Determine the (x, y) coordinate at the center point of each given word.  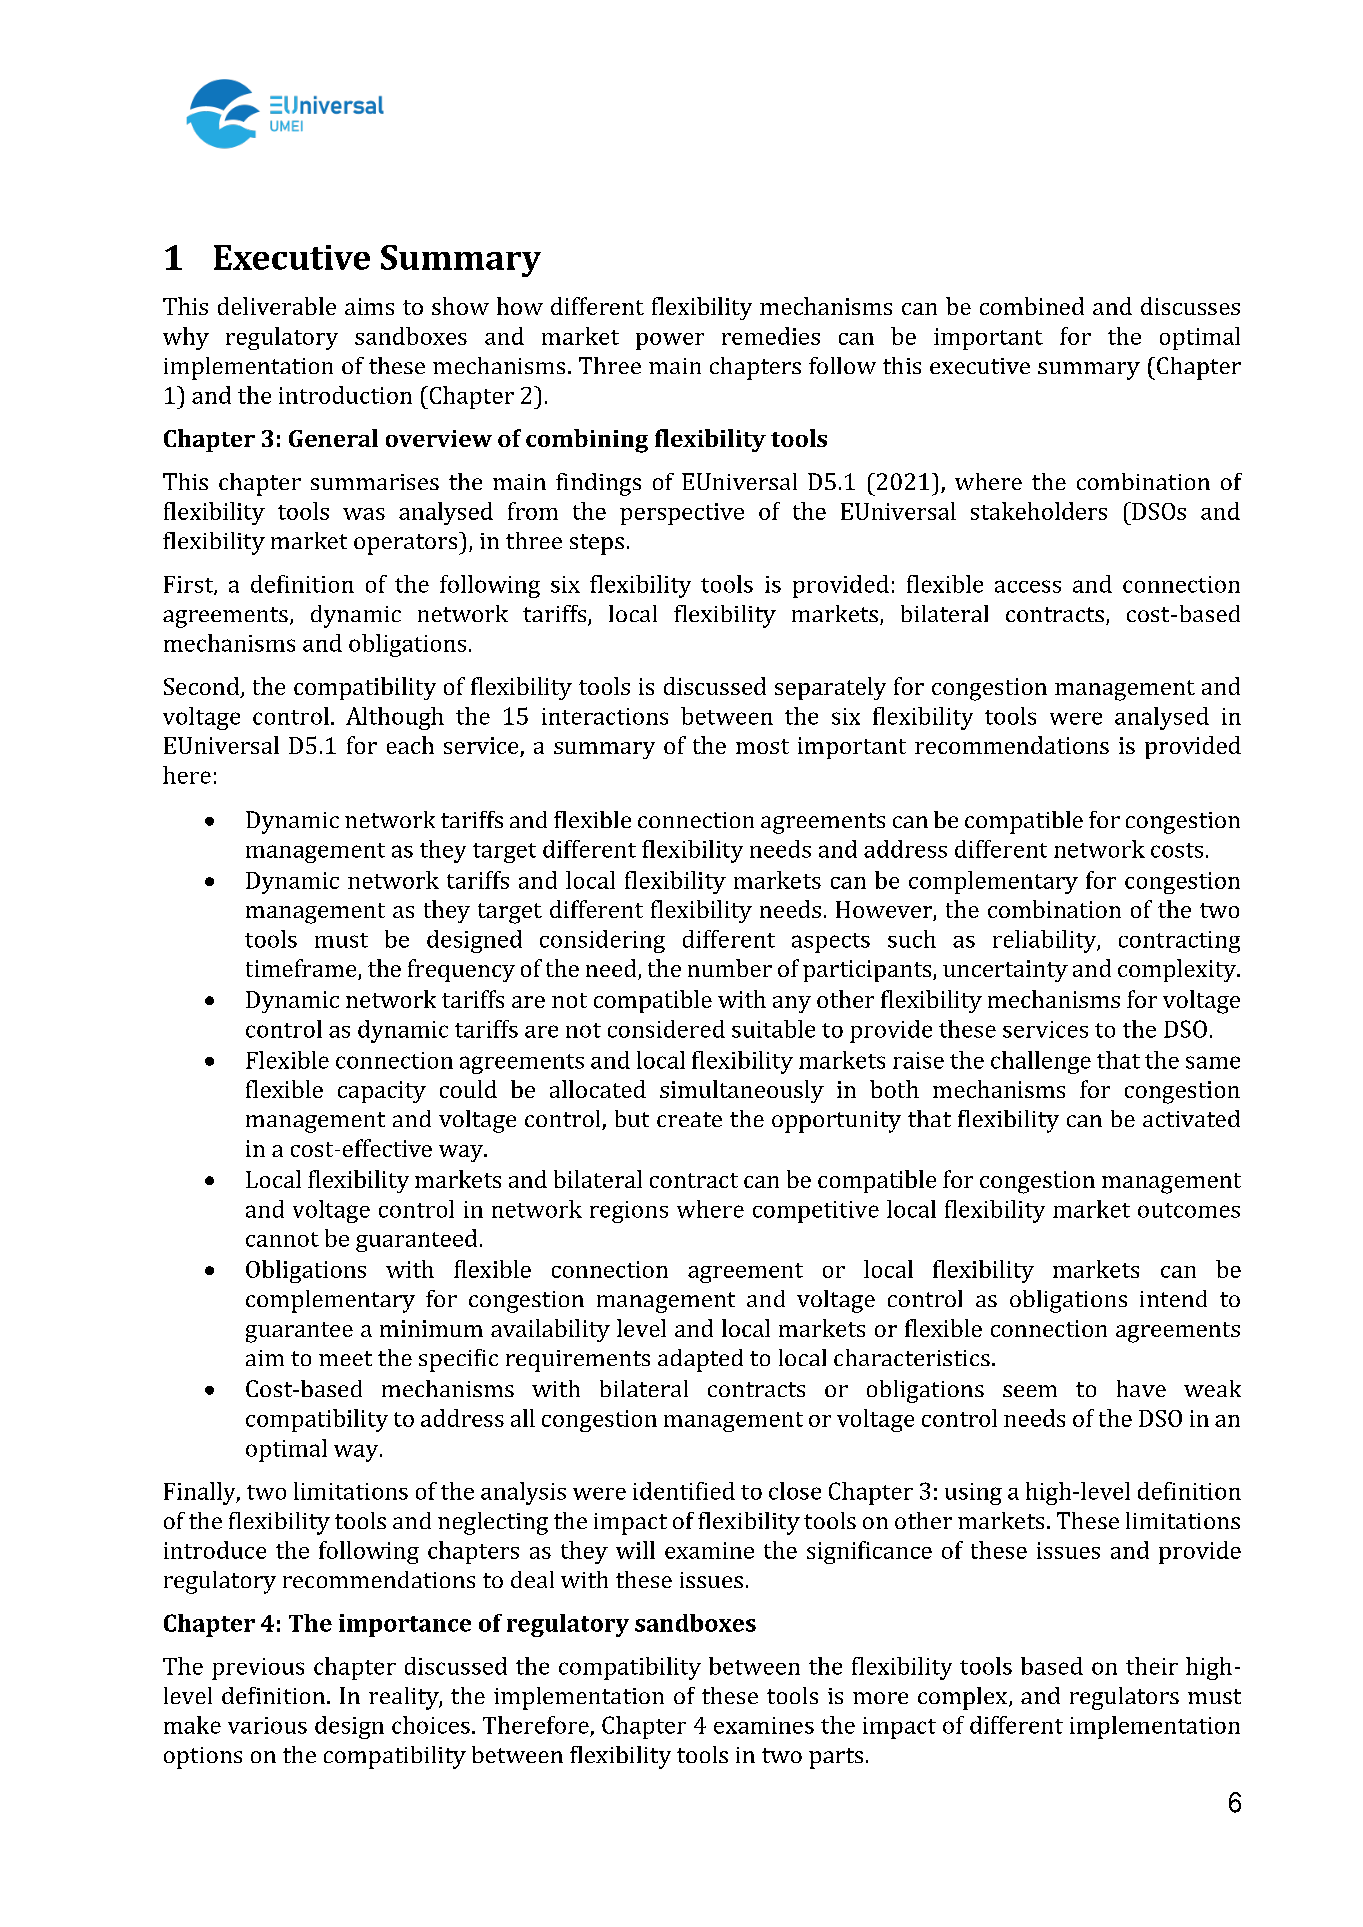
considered (666, 1029)
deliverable (277, 306)
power (670, 341)
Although (395, 718)
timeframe (302, 969)
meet (345, 1358)
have (1141, 1388)
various (267, 1725)
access (1028, 586)
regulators (1124, 1698)
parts (836, 1758)
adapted (700, 1360)
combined (1032, 306)
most (762, 746)
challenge (1041, 1062)
